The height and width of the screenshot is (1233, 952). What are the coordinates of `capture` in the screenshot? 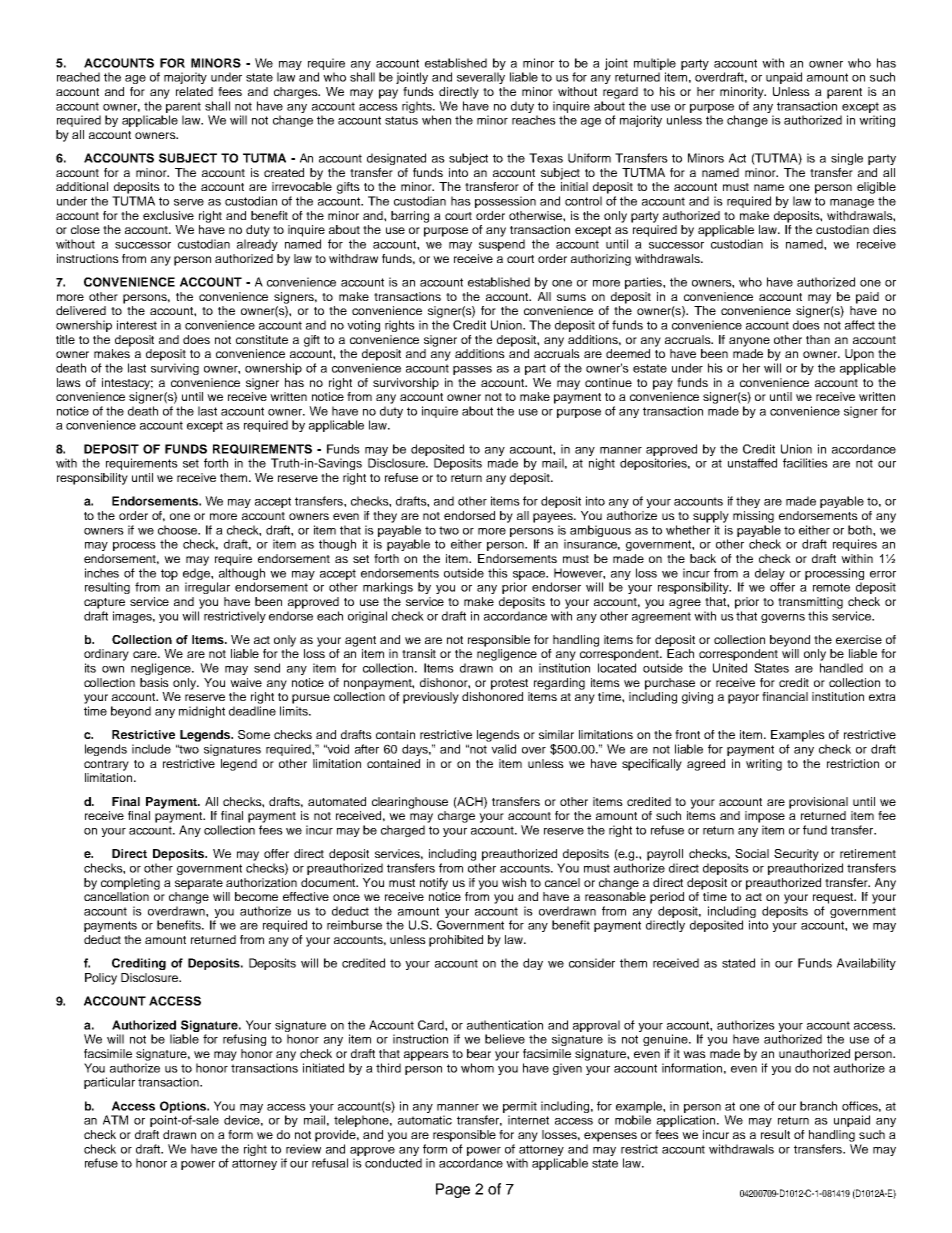 It's located at (104, 603).
